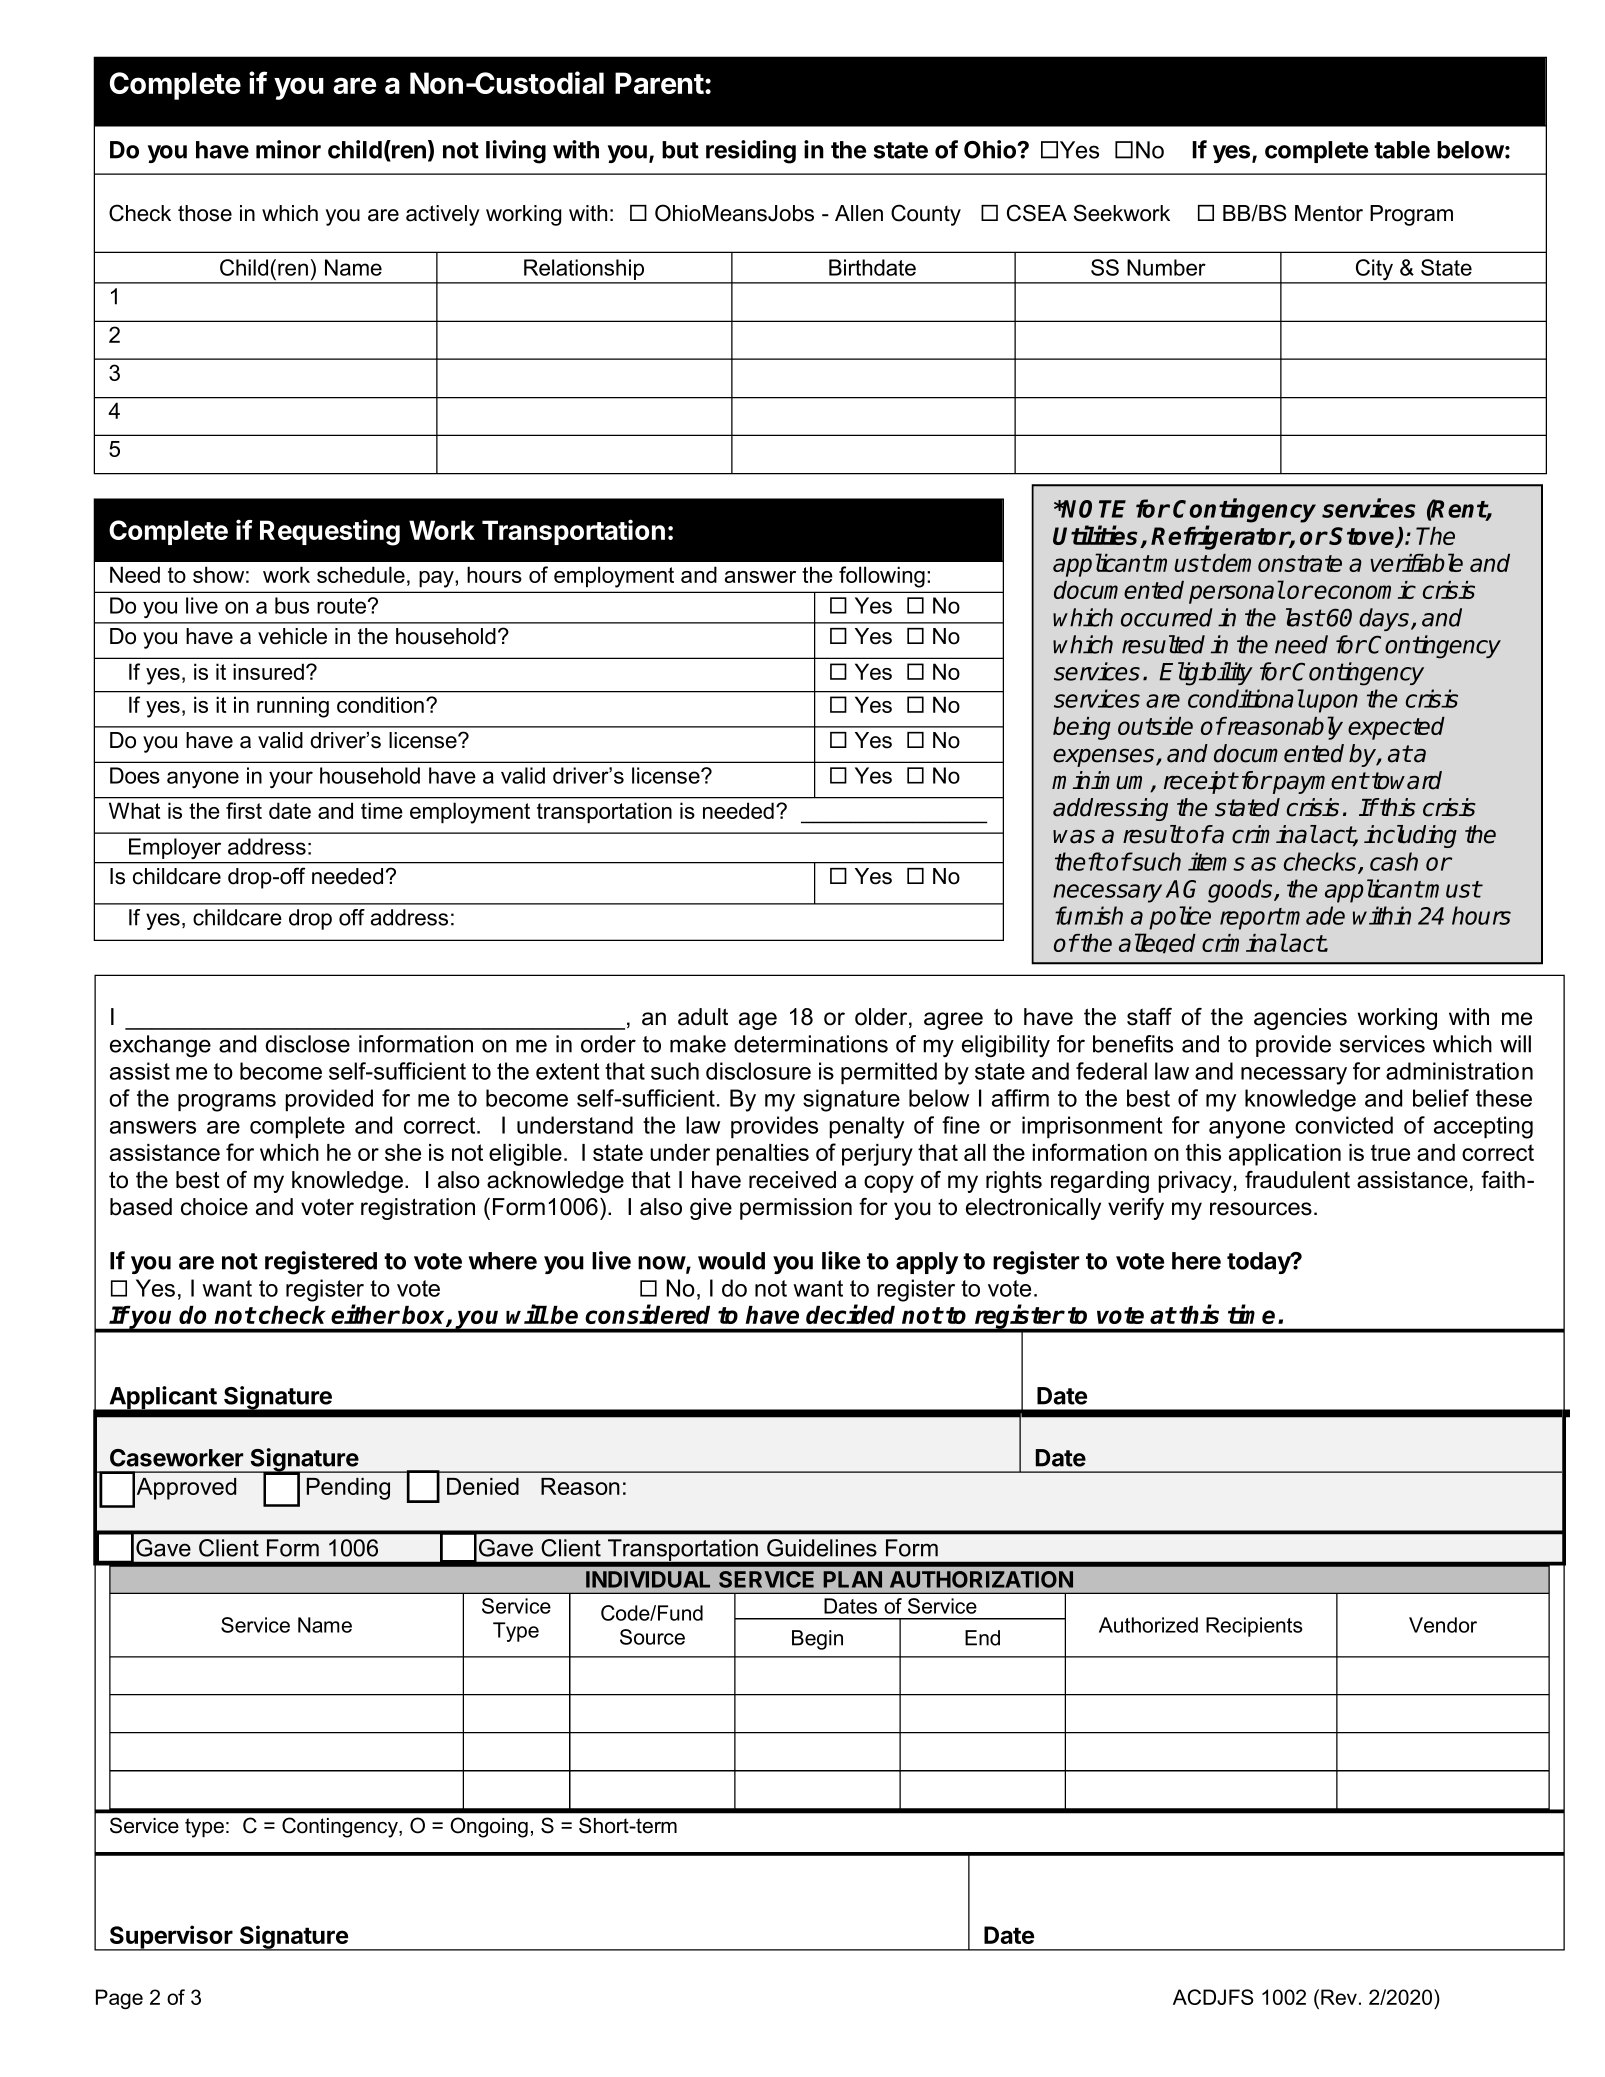  I want to click on Supervisor, so click(171, 1938).
